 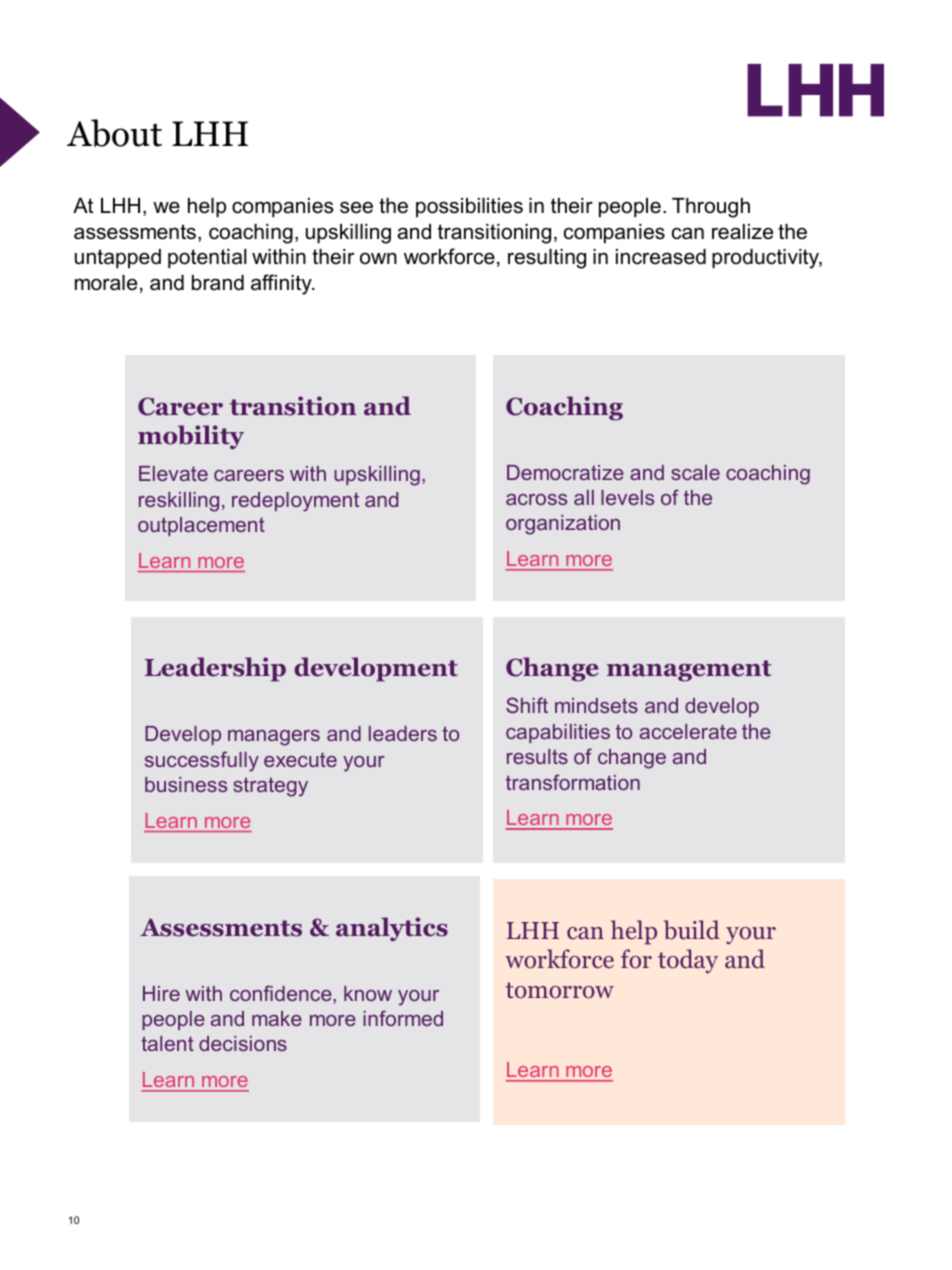 What do you see at coordinates (689, 671) in the page?
I see `management` at bounding box center [689, 671].
